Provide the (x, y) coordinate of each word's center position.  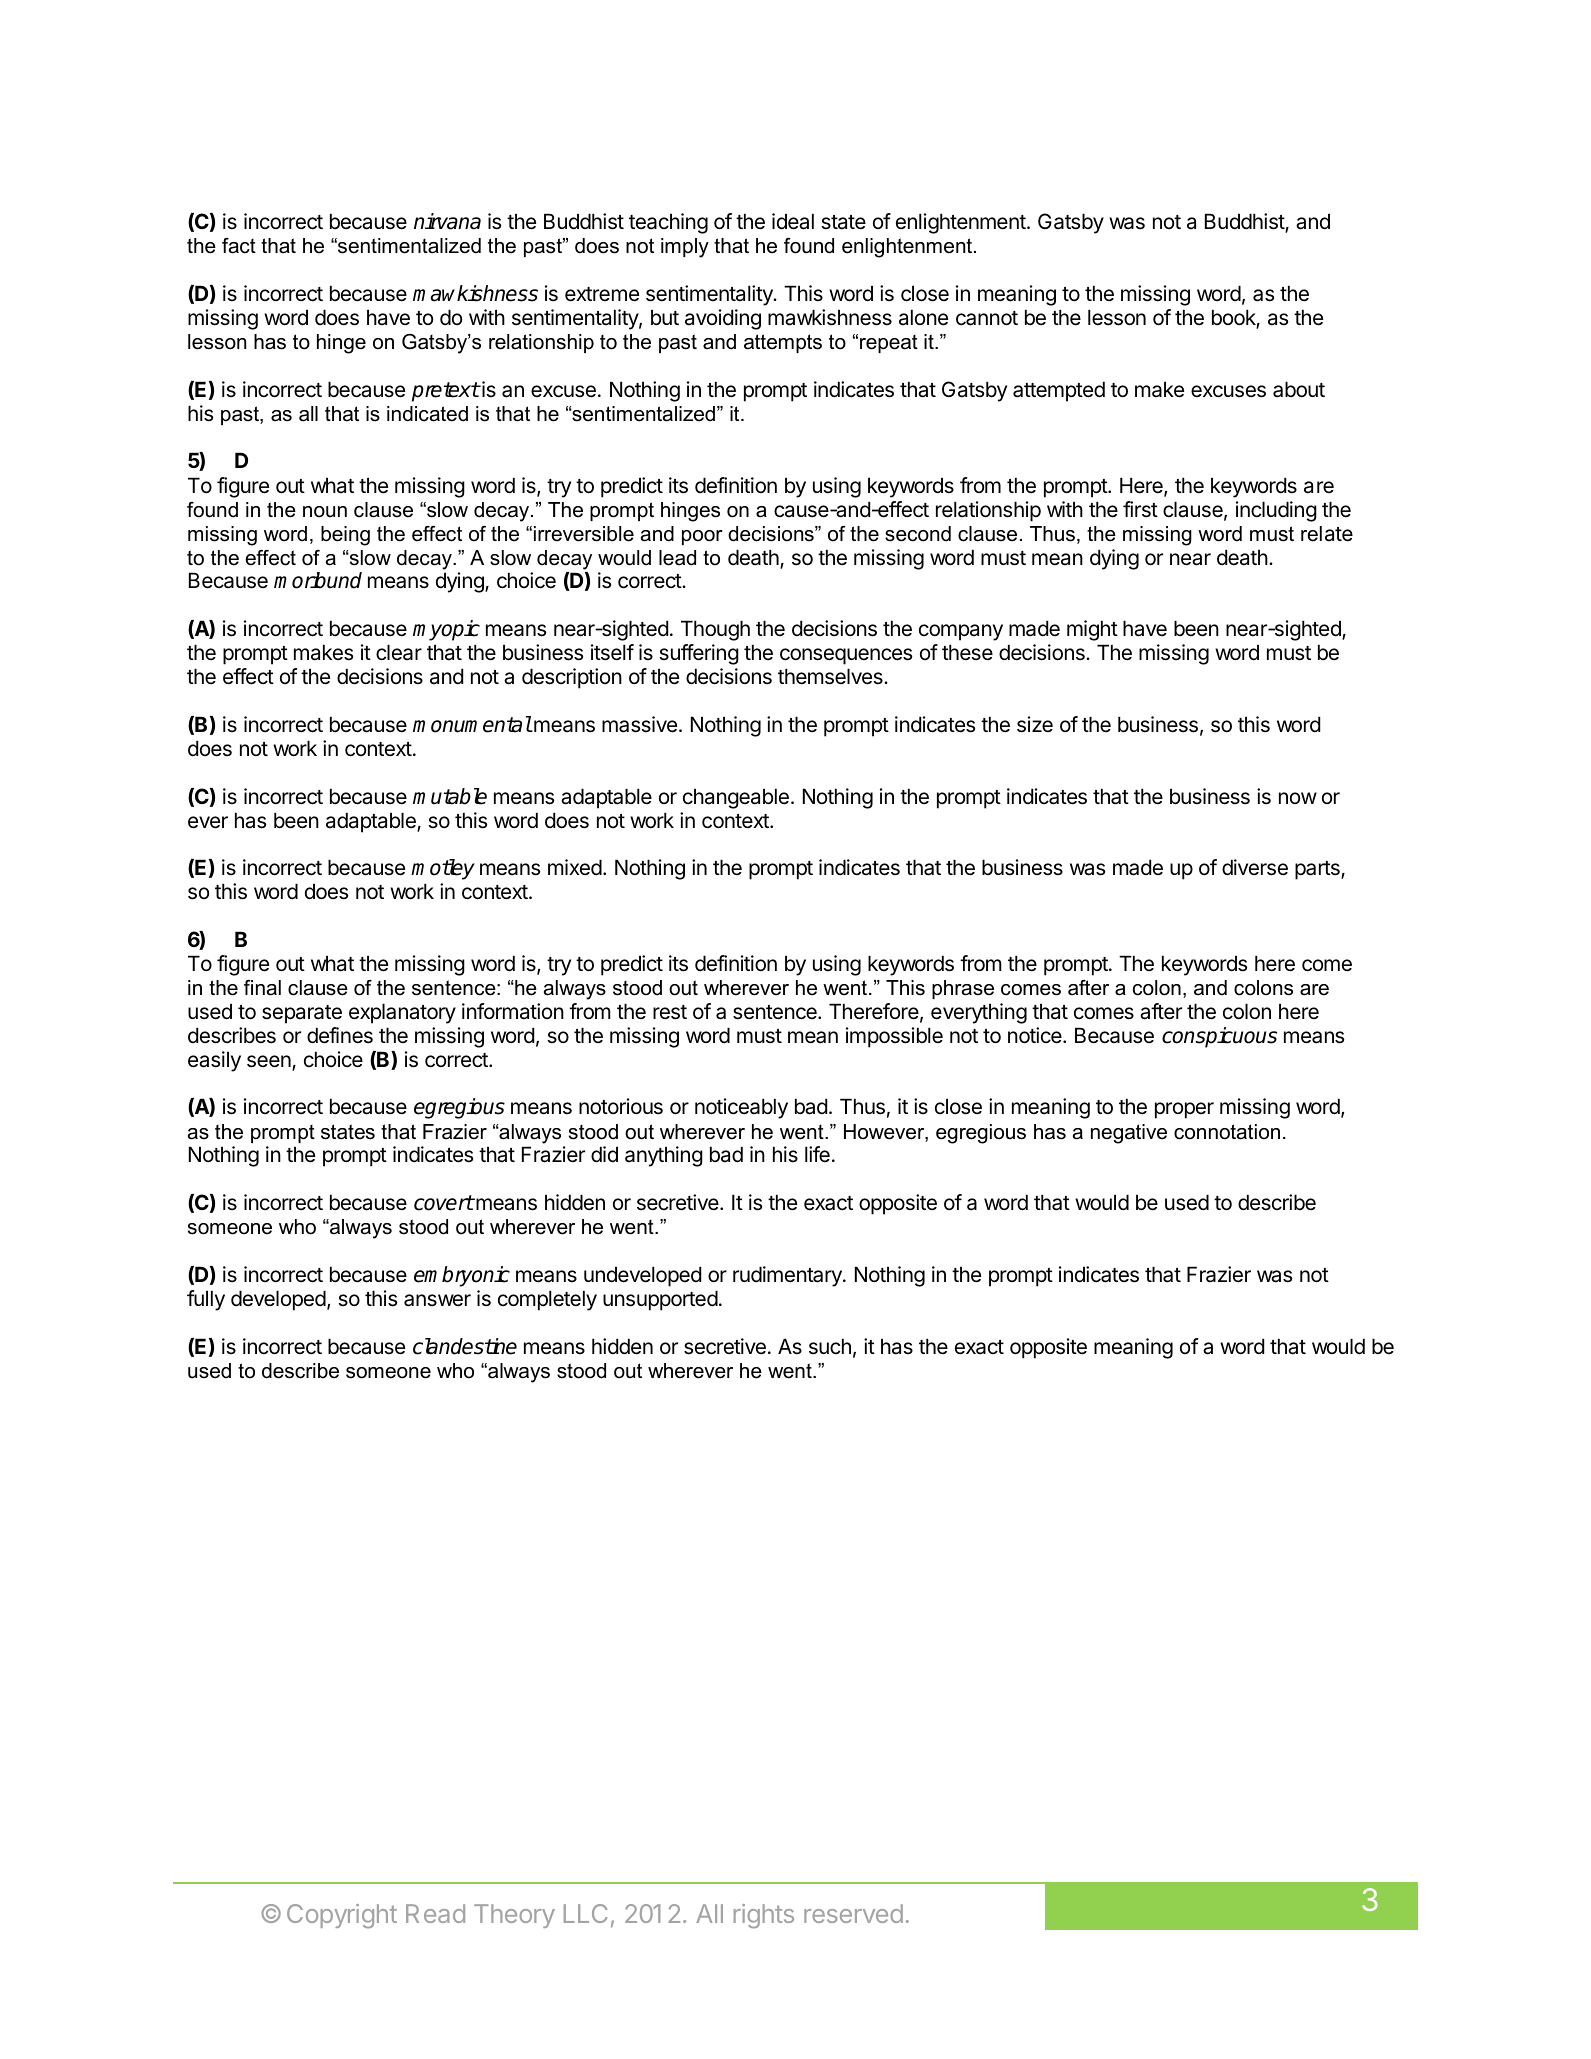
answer (437, 1300)
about (1299, 389)
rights (764, 1916)
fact (239, 246)
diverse (1255, 867)
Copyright (342, 1916)
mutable (450, 796)
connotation (1227, 1132)
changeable (736, 798)
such (830, 1346)
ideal (793, 221)
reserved (853, 1913)
